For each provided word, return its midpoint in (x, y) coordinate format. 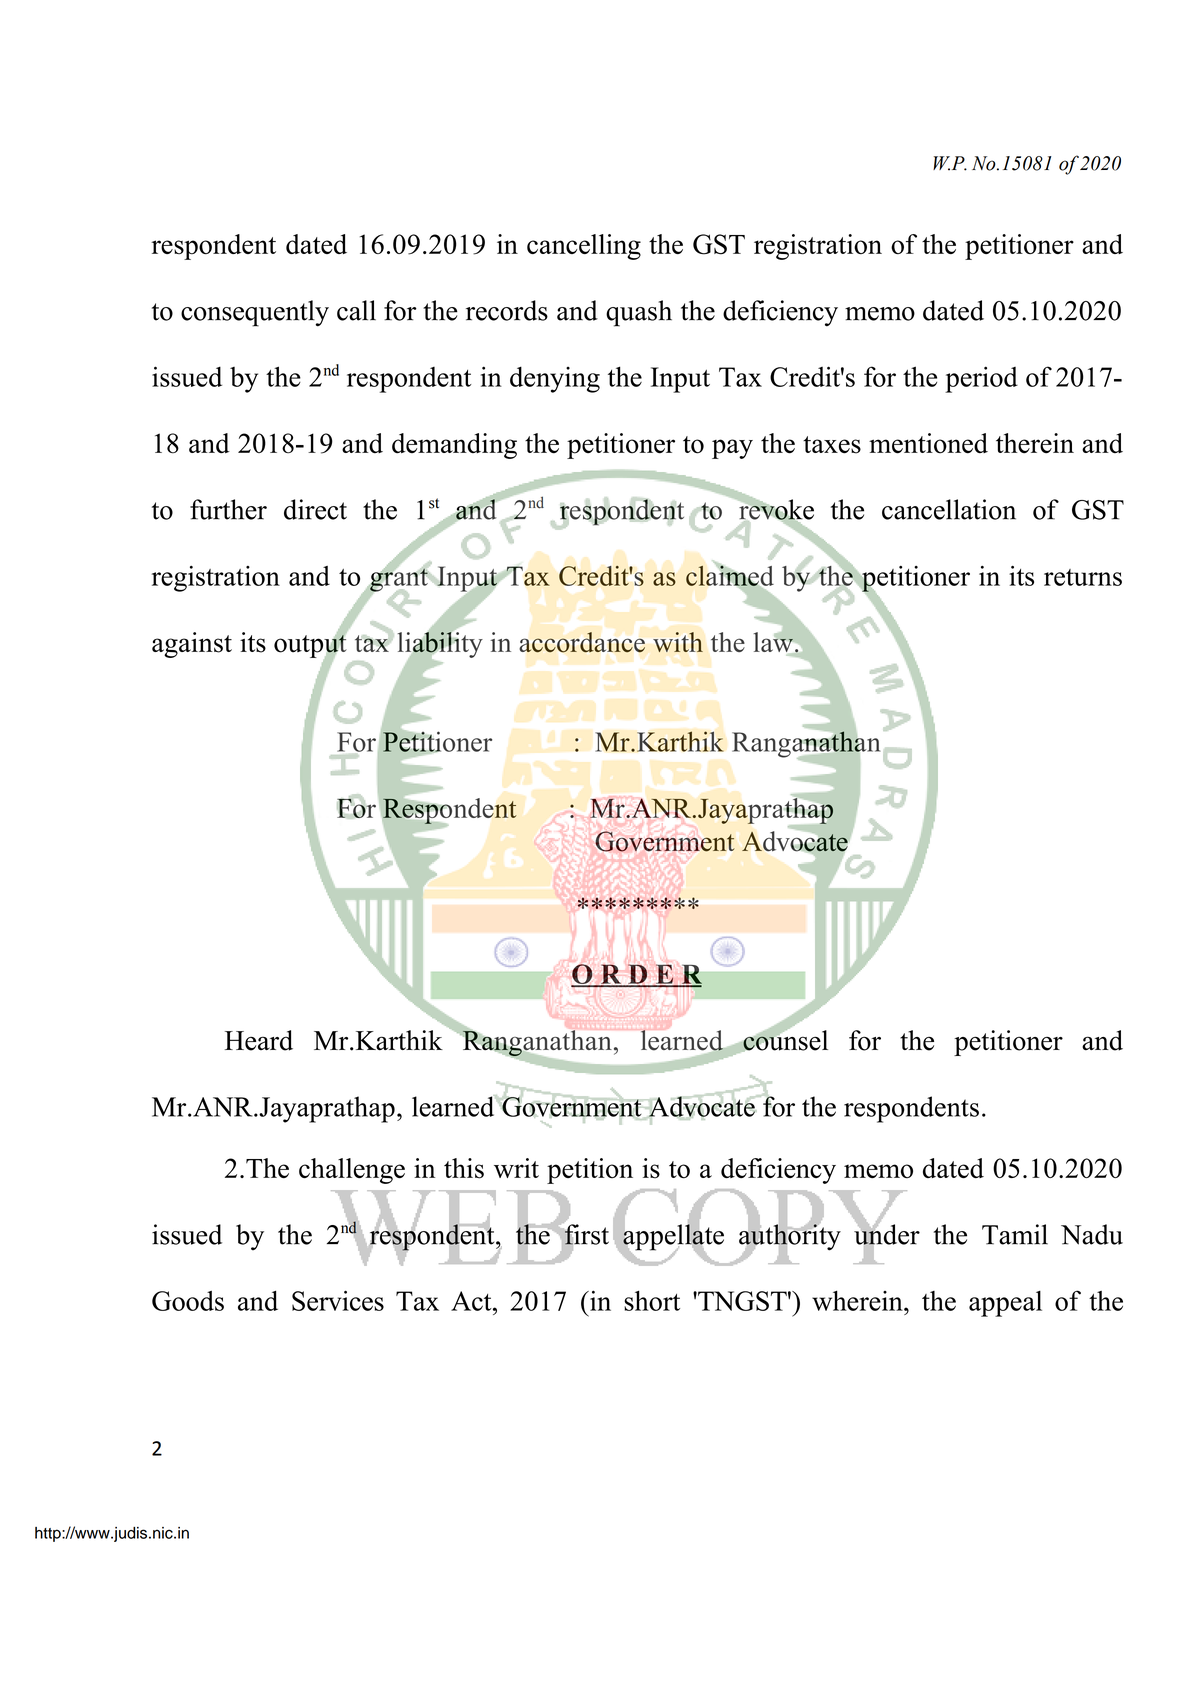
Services (338, 1300)
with (678, 642)
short (652, 1301)
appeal (1005, 1304)
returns (1083, 577)
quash (639, 313)
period (981, 379)
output (310, 646)
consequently (255, 313)
